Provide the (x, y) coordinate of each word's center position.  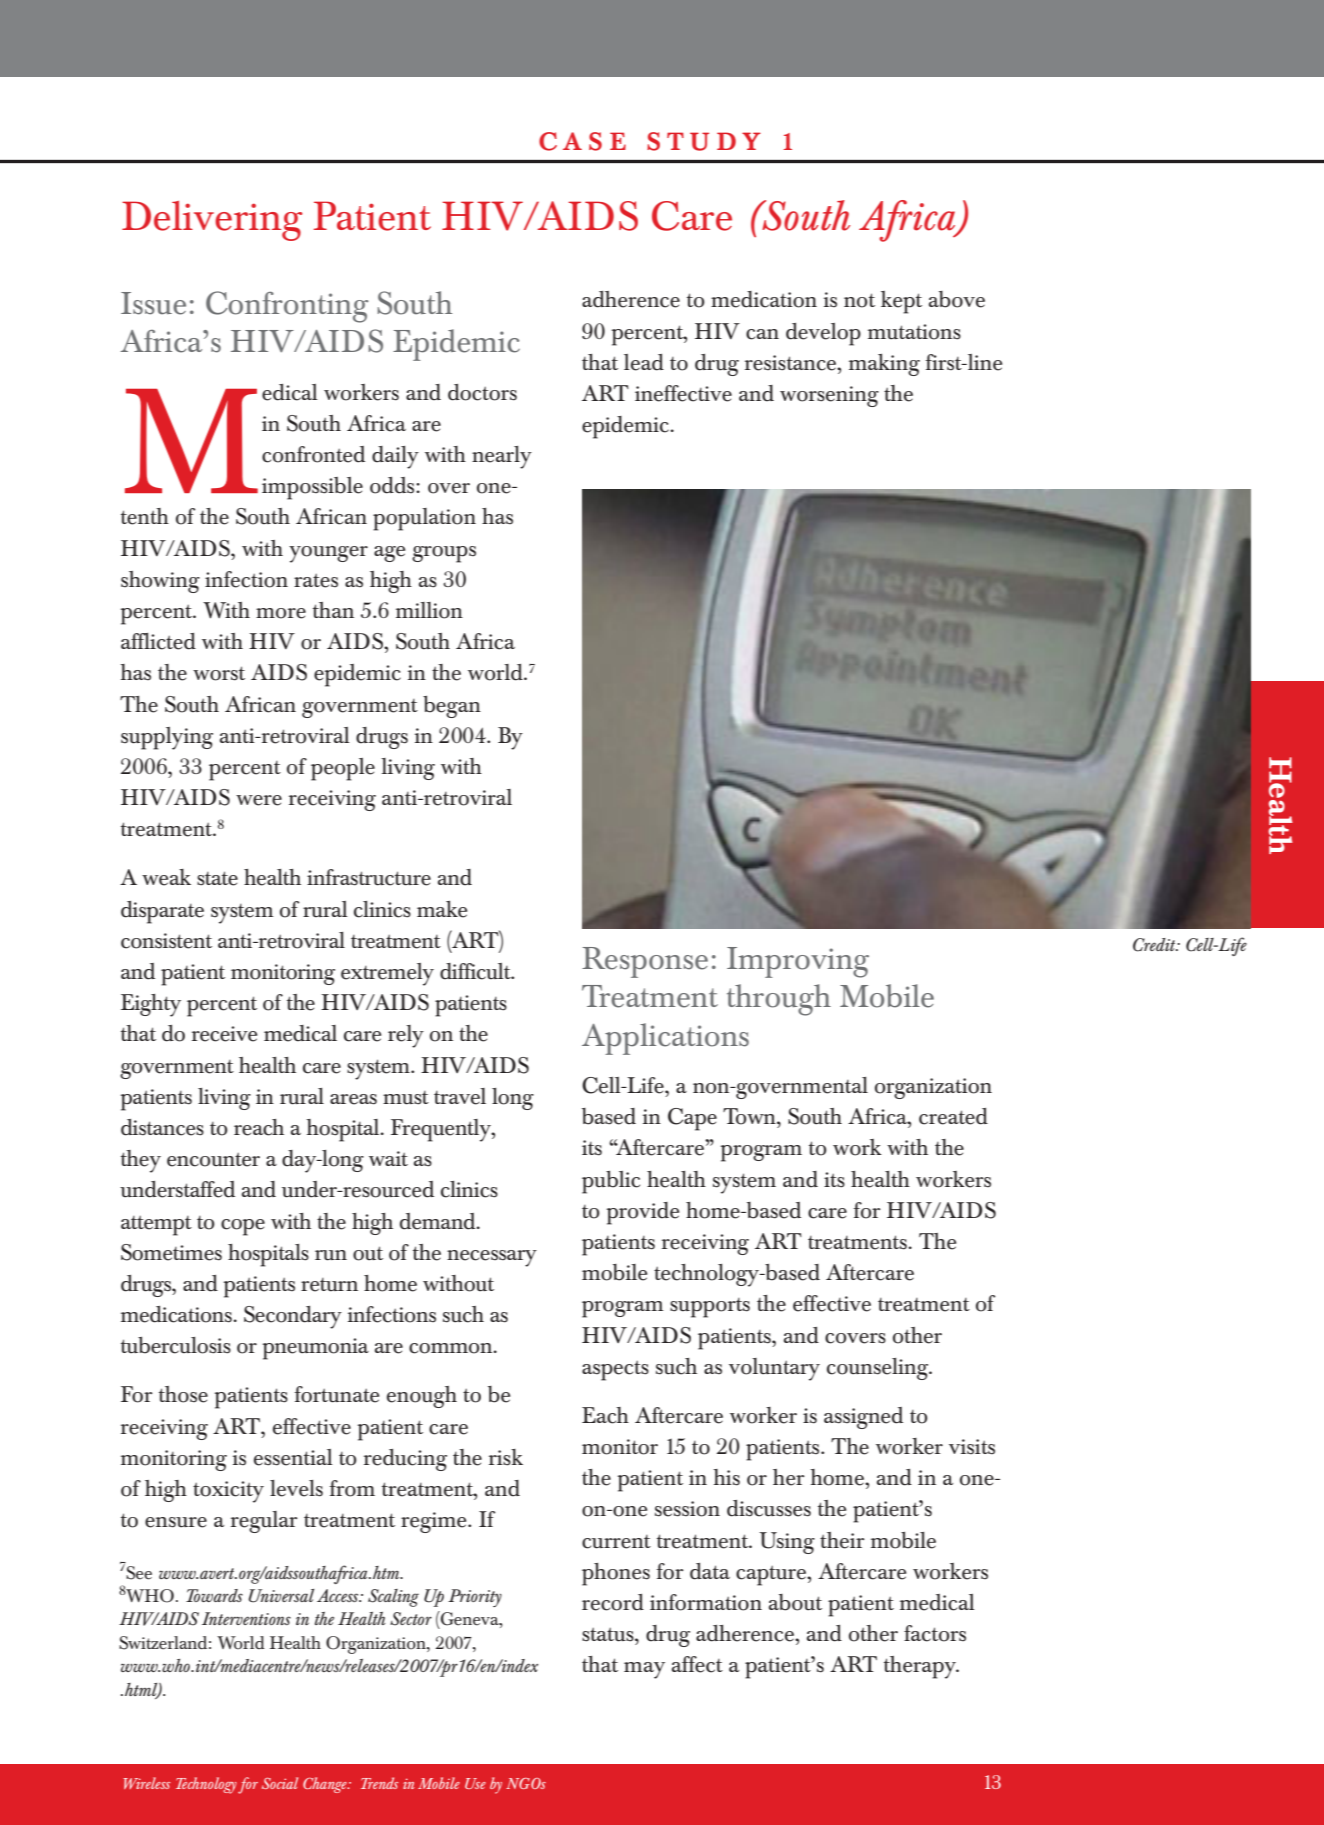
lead (644, 362)
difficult (476, 971)
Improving (798, 962)
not (859, 300)
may (644, 1670)
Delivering (212, 221)
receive (224, 1034)
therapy (921, 1667)
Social (280, 1783)
